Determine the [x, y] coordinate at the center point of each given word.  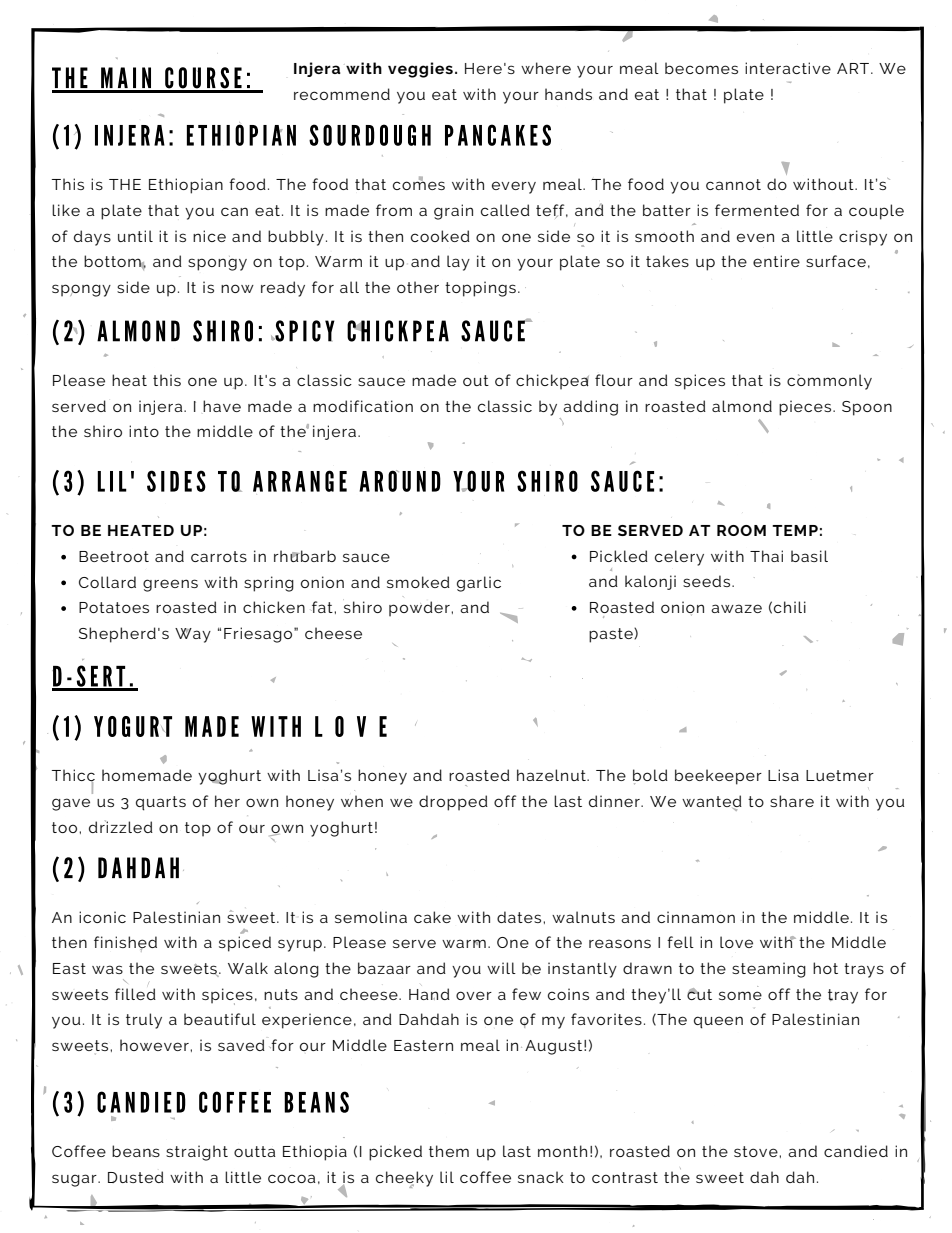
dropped [453, 803]
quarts [161, 803]
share [792, 801]
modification [363, 406]
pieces [805, 408]
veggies [420, 70]
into [144, 431]
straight [197, 1153]
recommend [342, 94]
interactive [788, 68]
